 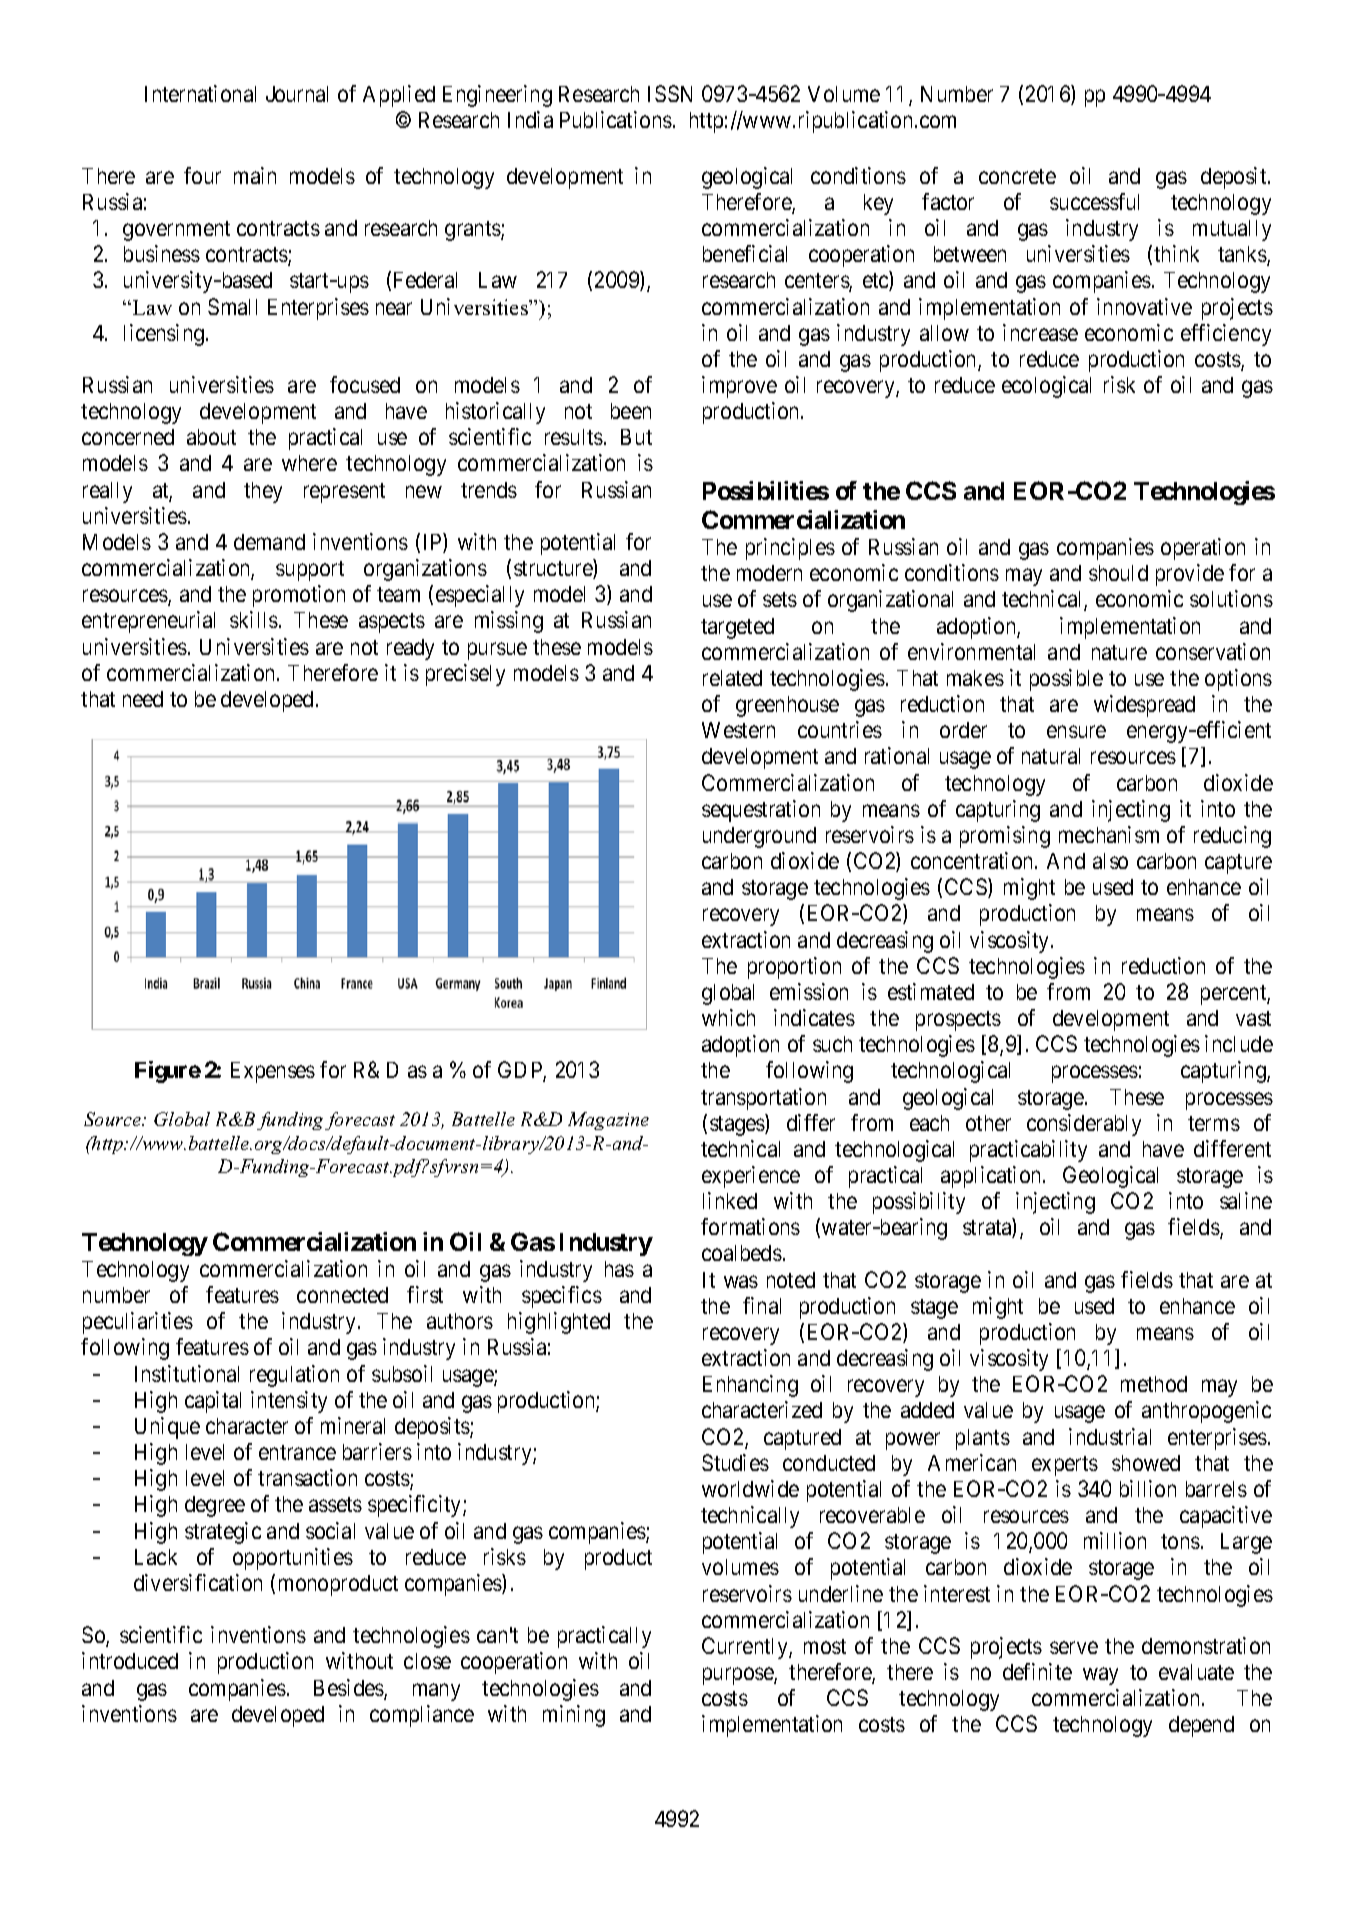 I want to click on Expenses, so click(x=273, y=1072).
